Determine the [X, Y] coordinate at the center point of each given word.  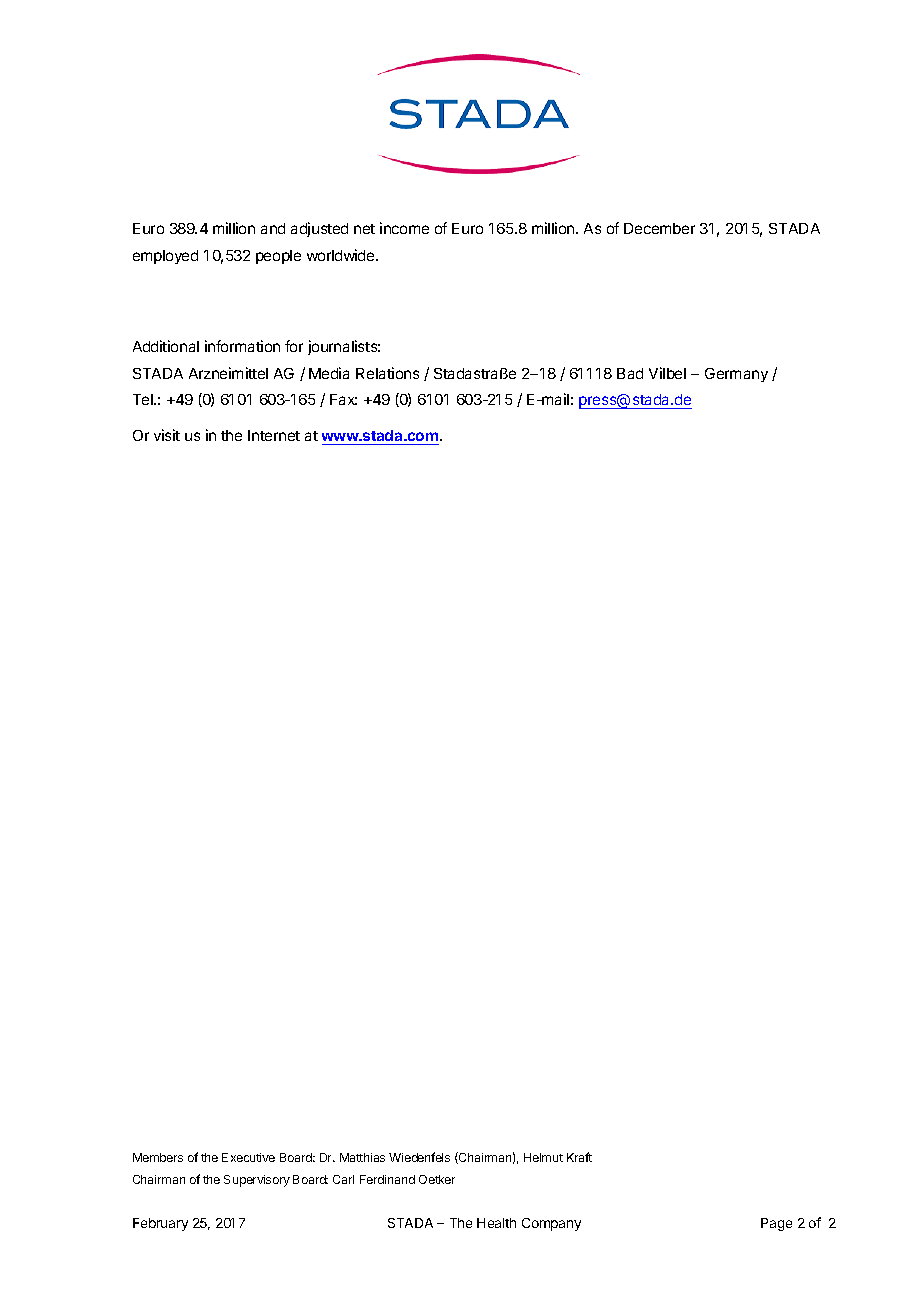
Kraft [579, 1157]
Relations [387, 373]
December [659, 228]
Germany [736, 375]
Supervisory [257, 1181]
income [404, 228]
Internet [274, 435]
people [278, 257]
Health [496, 1223]
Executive [248, 1157]
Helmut [543, 1157]
